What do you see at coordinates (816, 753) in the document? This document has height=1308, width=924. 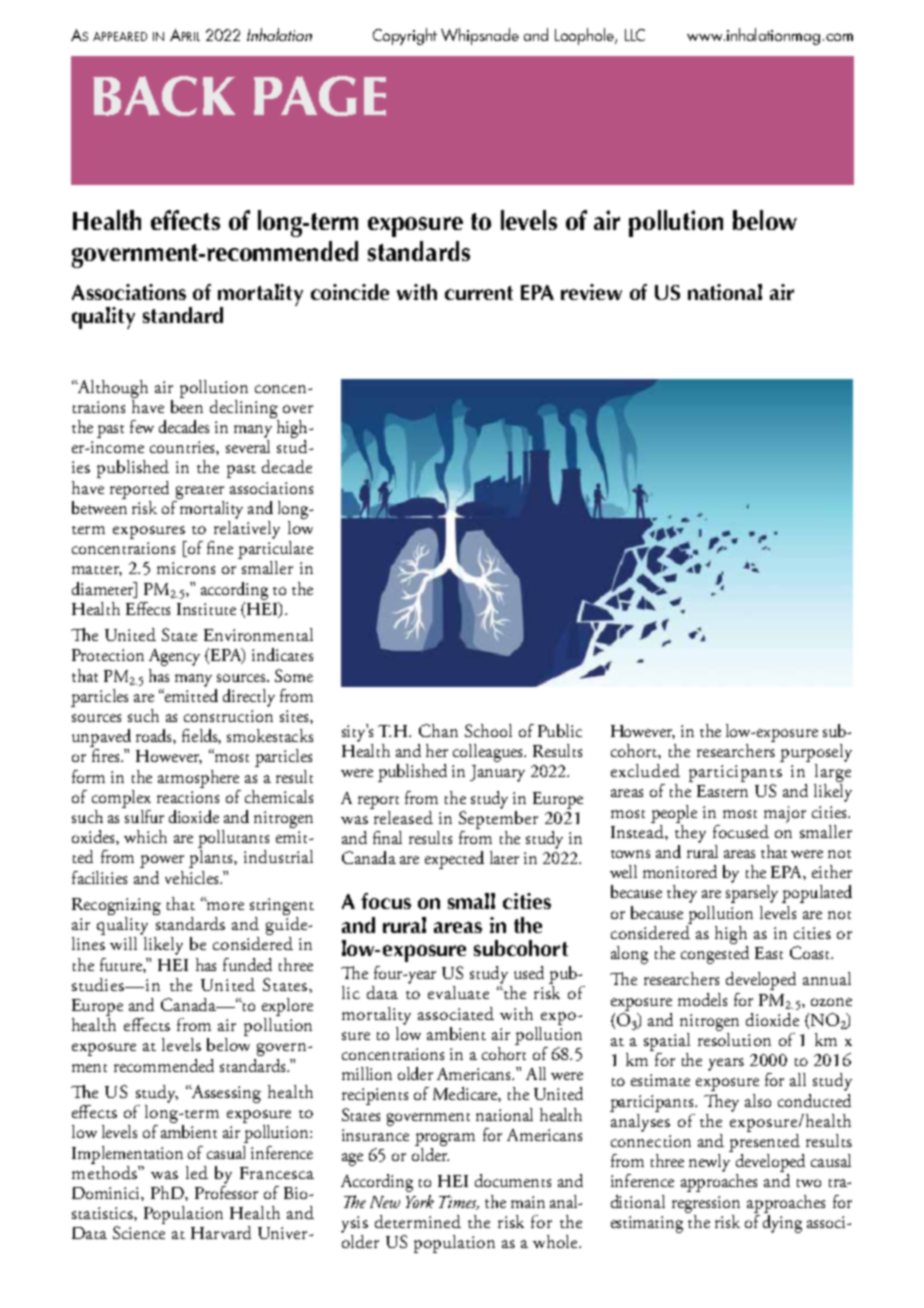 I see `purposely` at bounding box center [816, 753].
